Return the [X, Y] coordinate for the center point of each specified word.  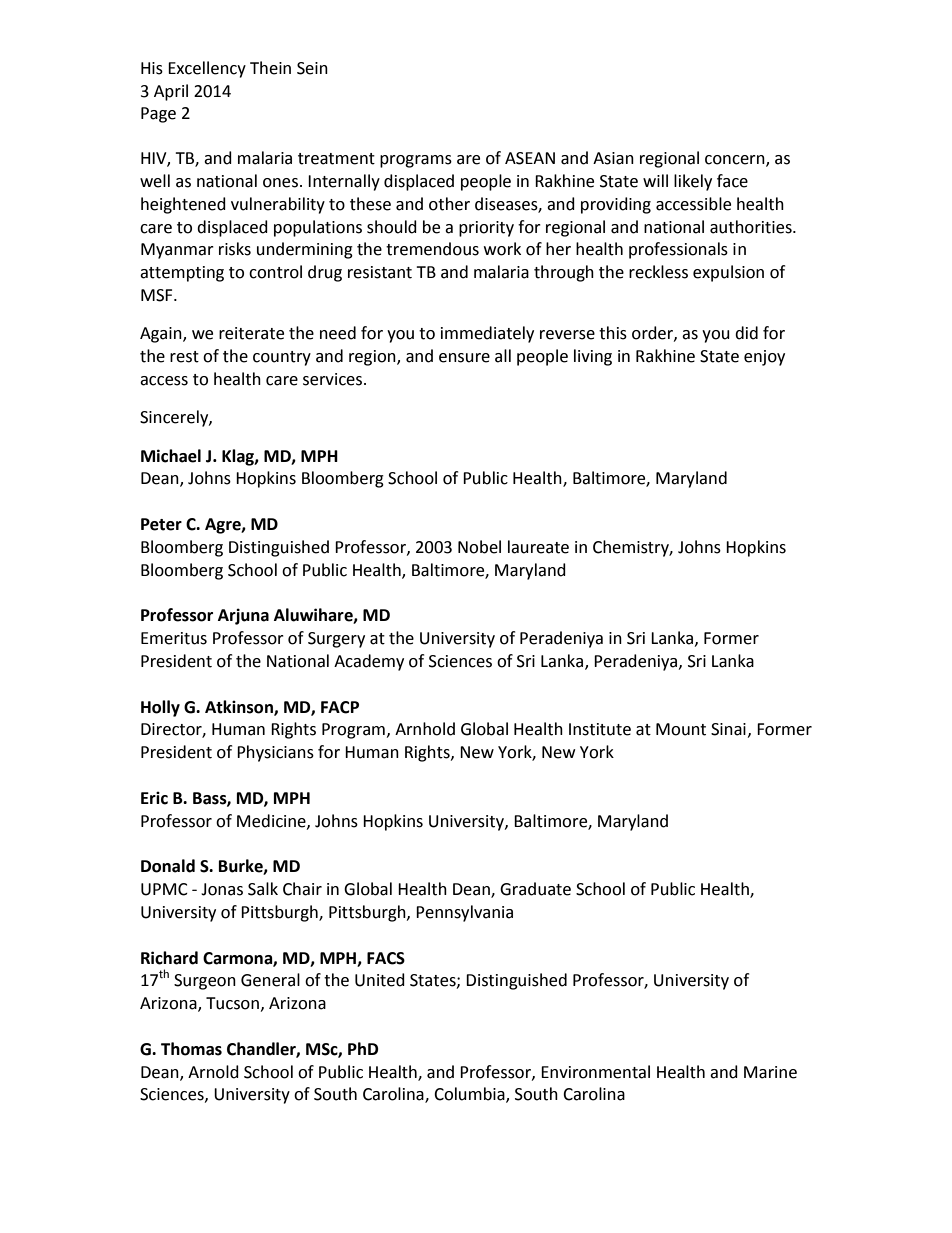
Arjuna [243, 616]
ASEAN [530, 158]
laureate [538, 547]
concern [736, 161]
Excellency [207, 69]
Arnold [213, 1072]
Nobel [479, 547]
